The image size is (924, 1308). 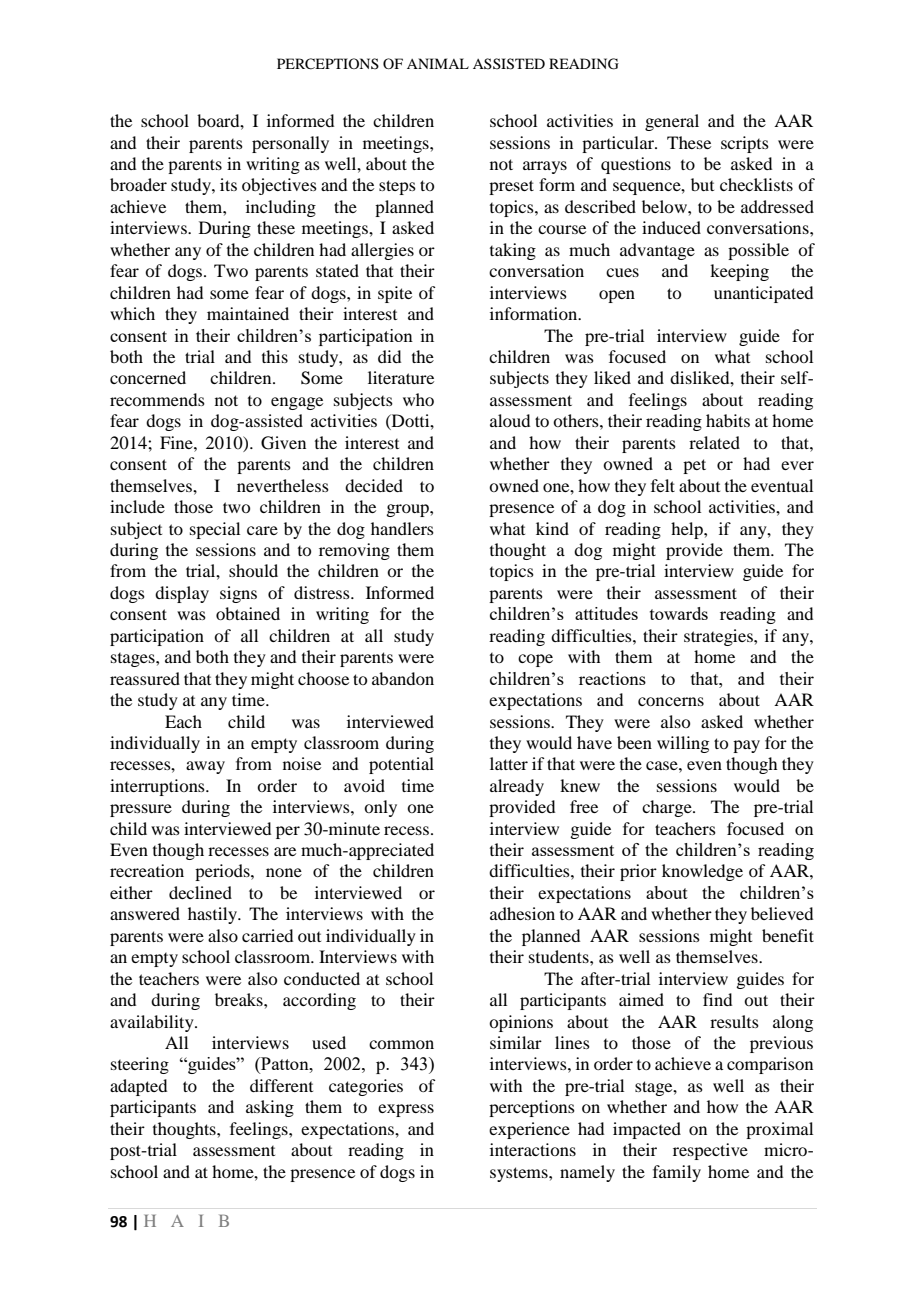 I want to click on already, so click(x=517, y=787).
